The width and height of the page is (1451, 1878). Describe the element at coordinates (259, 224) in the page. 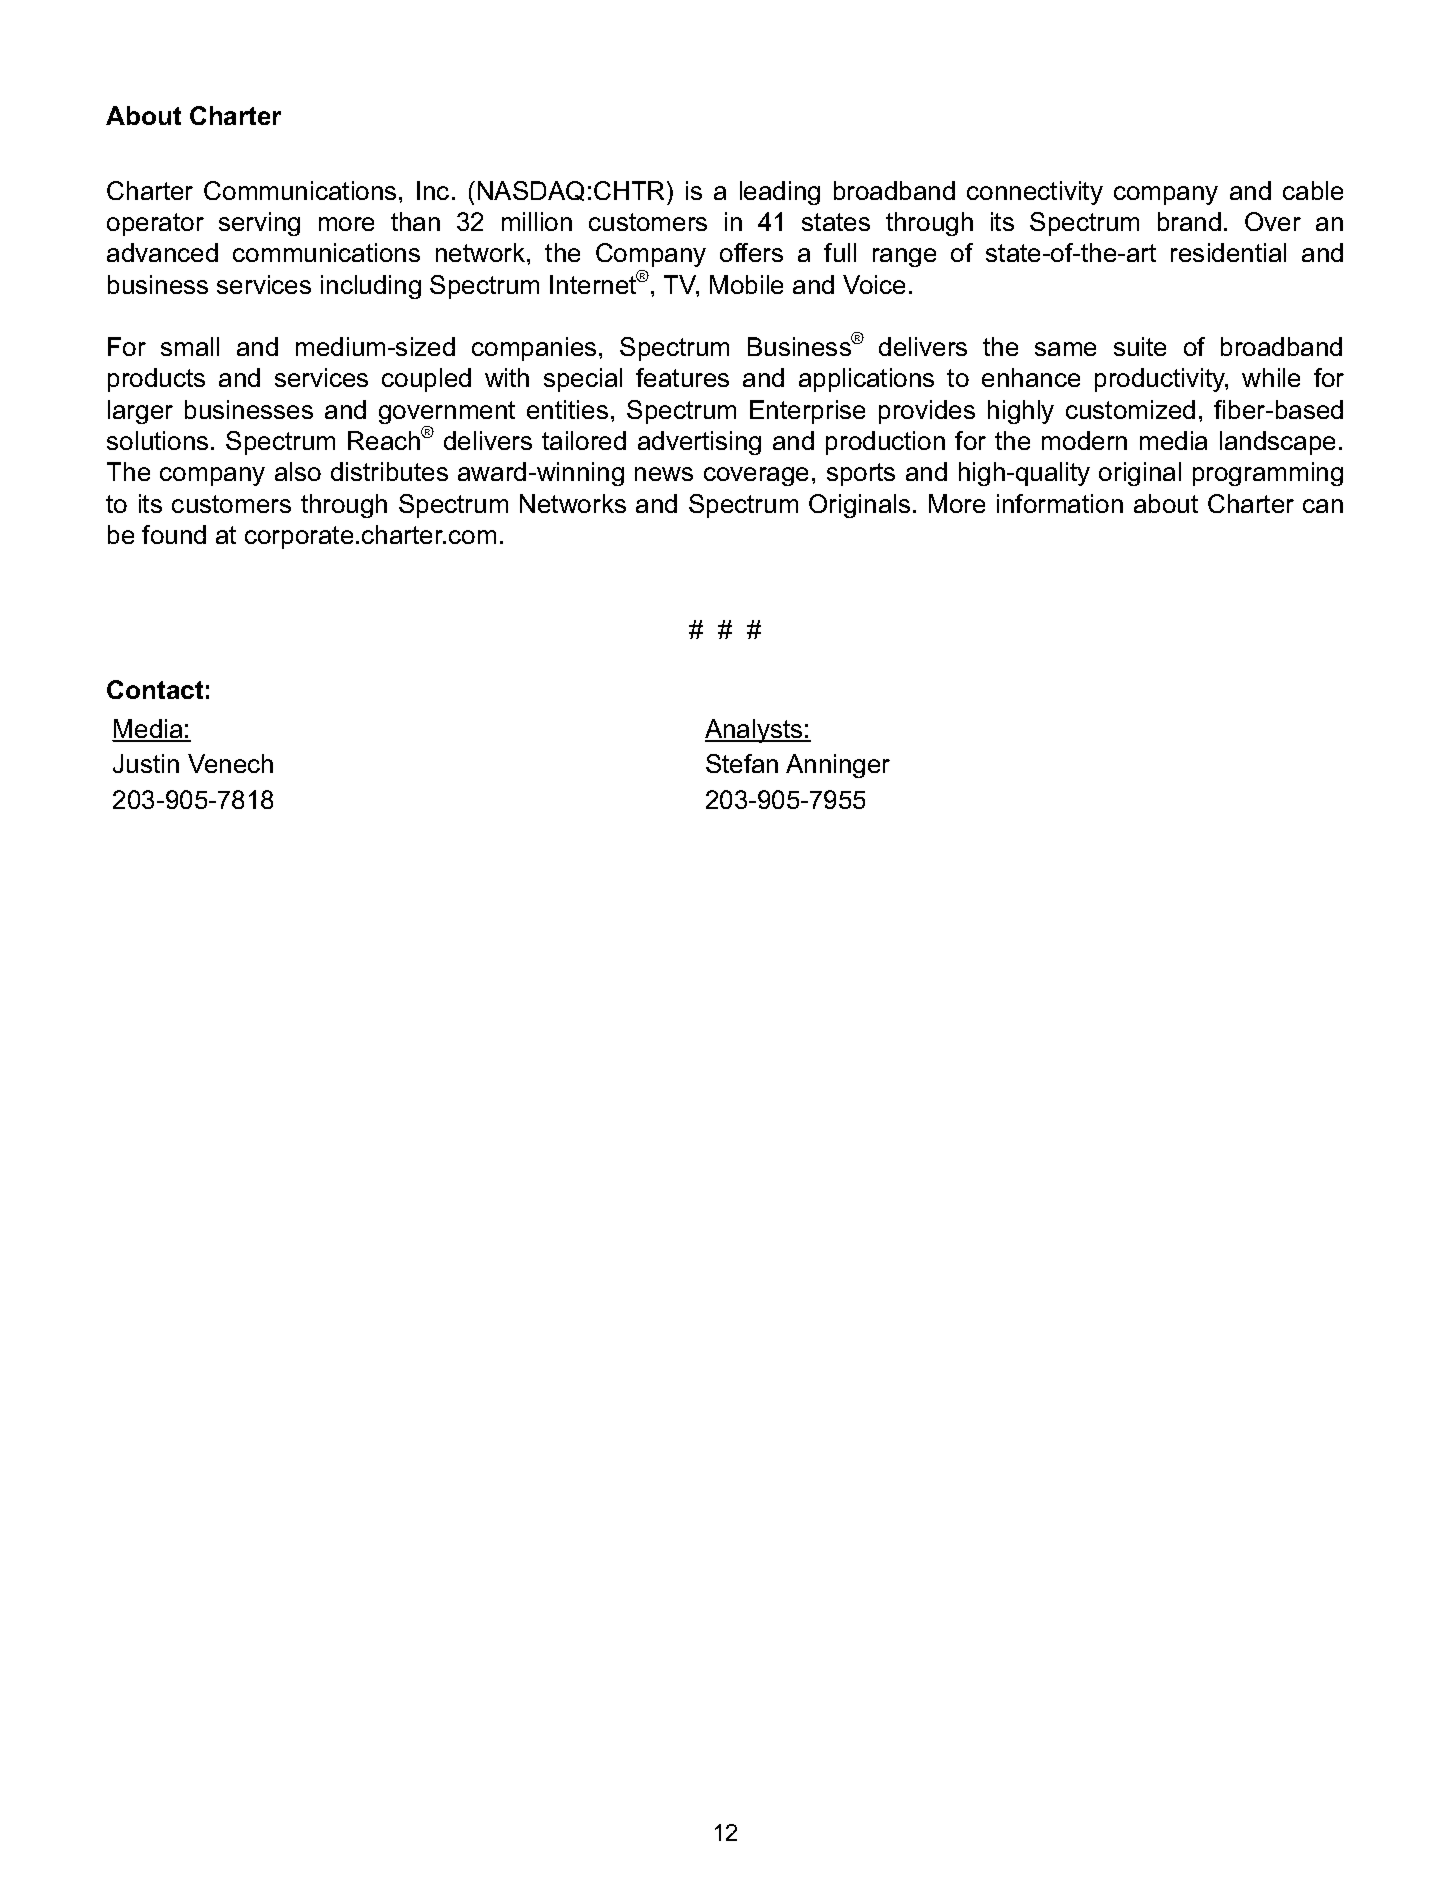

I see `serving` at that location.
